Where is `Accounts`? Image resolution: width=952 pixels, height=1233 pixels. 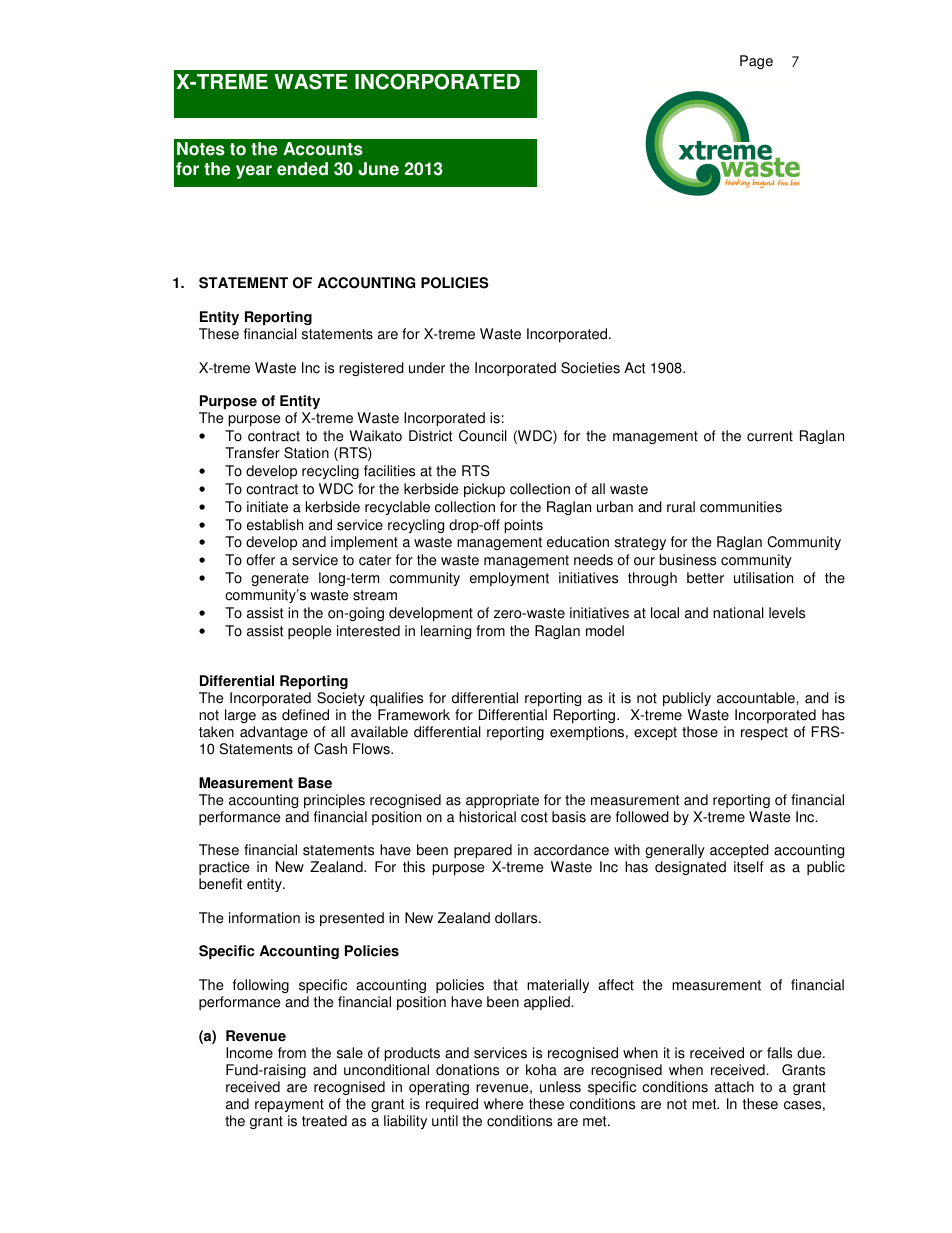 Accounts is located at coordinates (323, 149).
